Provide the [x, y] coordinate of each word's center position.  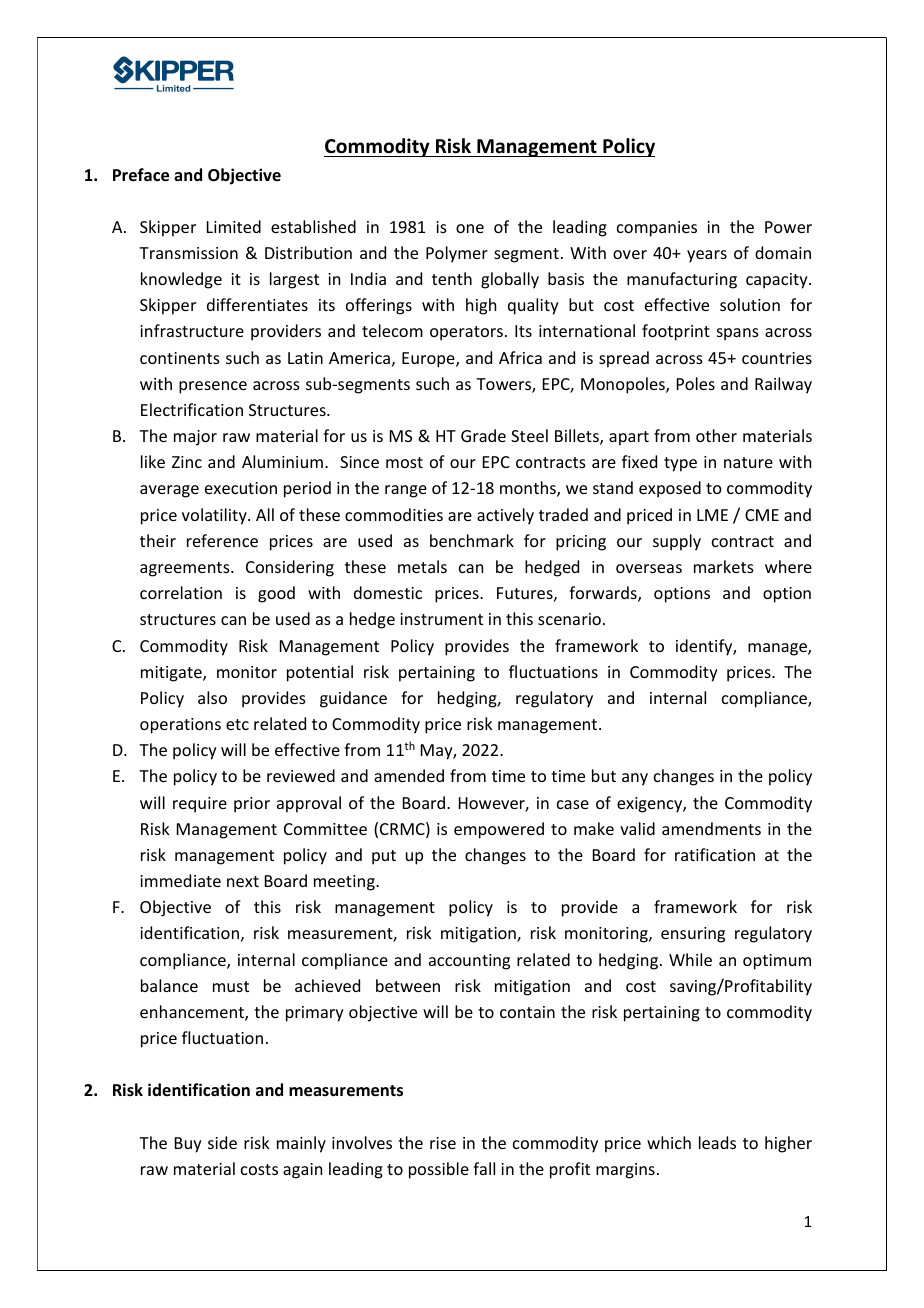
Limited [234, 226]
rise [443, 1143]
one [470, 228]
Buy [188, 1145]
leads [717, 1142]
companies [657, 229]
